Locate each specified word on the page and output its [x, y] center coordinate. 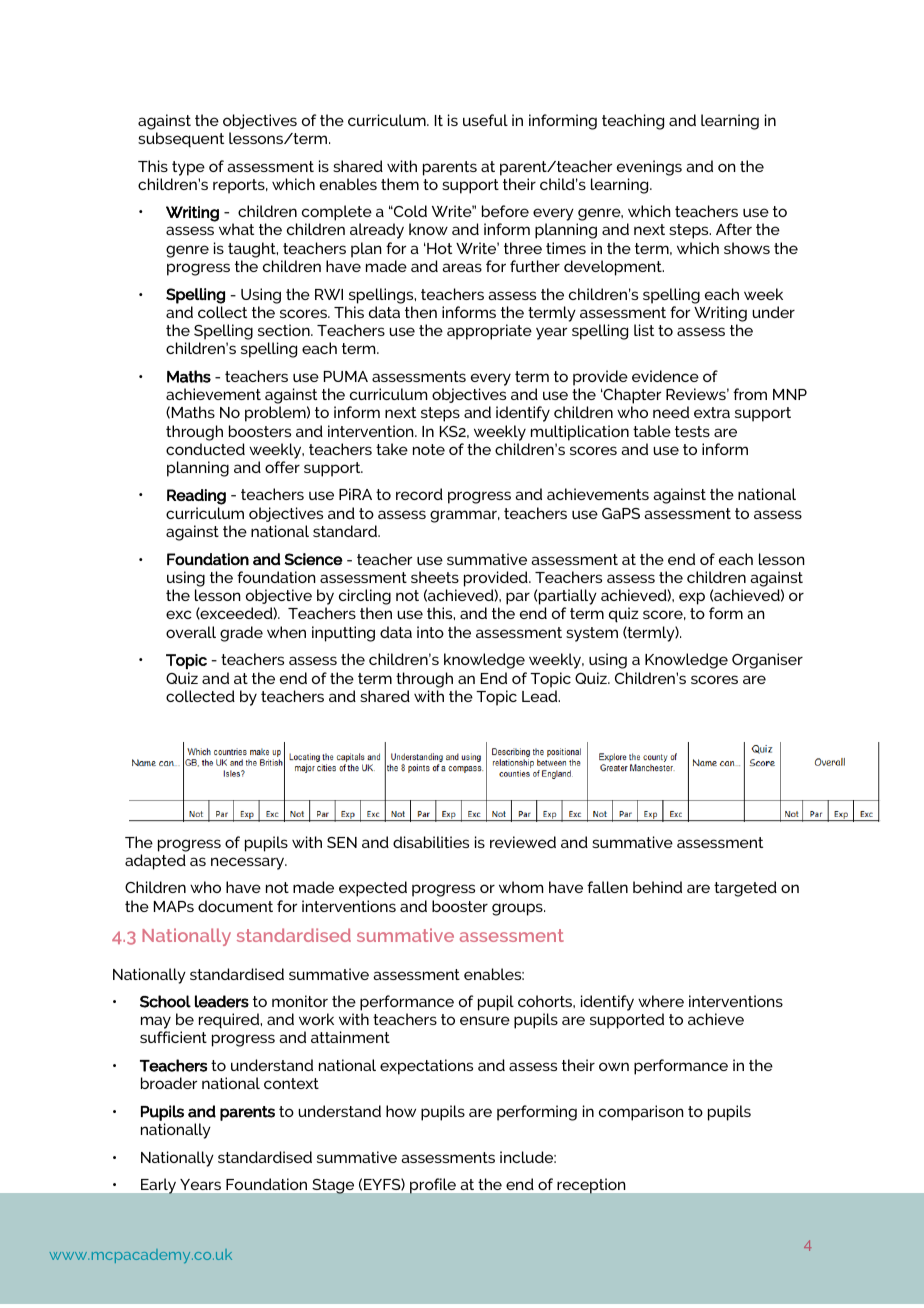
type [188, 168]
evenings [649, 168]
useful [485, 120]
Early [158, 1186]
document [235, 906]
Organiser [767, 661]
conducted [205, 449]
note [429, 449]
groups [518, 909]
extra [712, 412]
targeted [745, 889]
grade [241, 634]
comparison [641, 1113]
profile [433, 1186]
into [430, 632]
